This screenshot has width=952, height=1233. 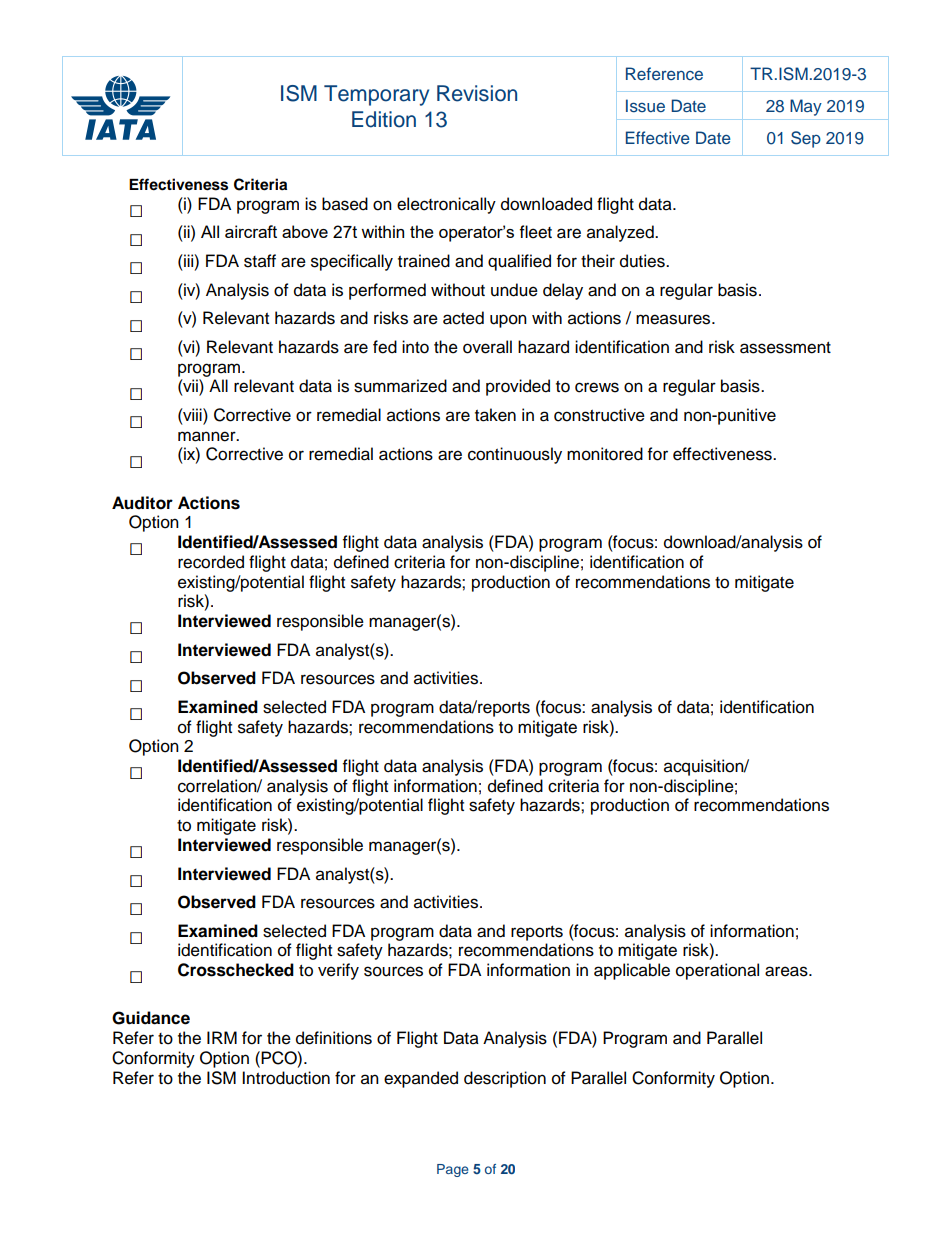 What do you see at coordinates (211, 562) in the screenshot?
I see `recorded` at bounding box center [211, 562].
